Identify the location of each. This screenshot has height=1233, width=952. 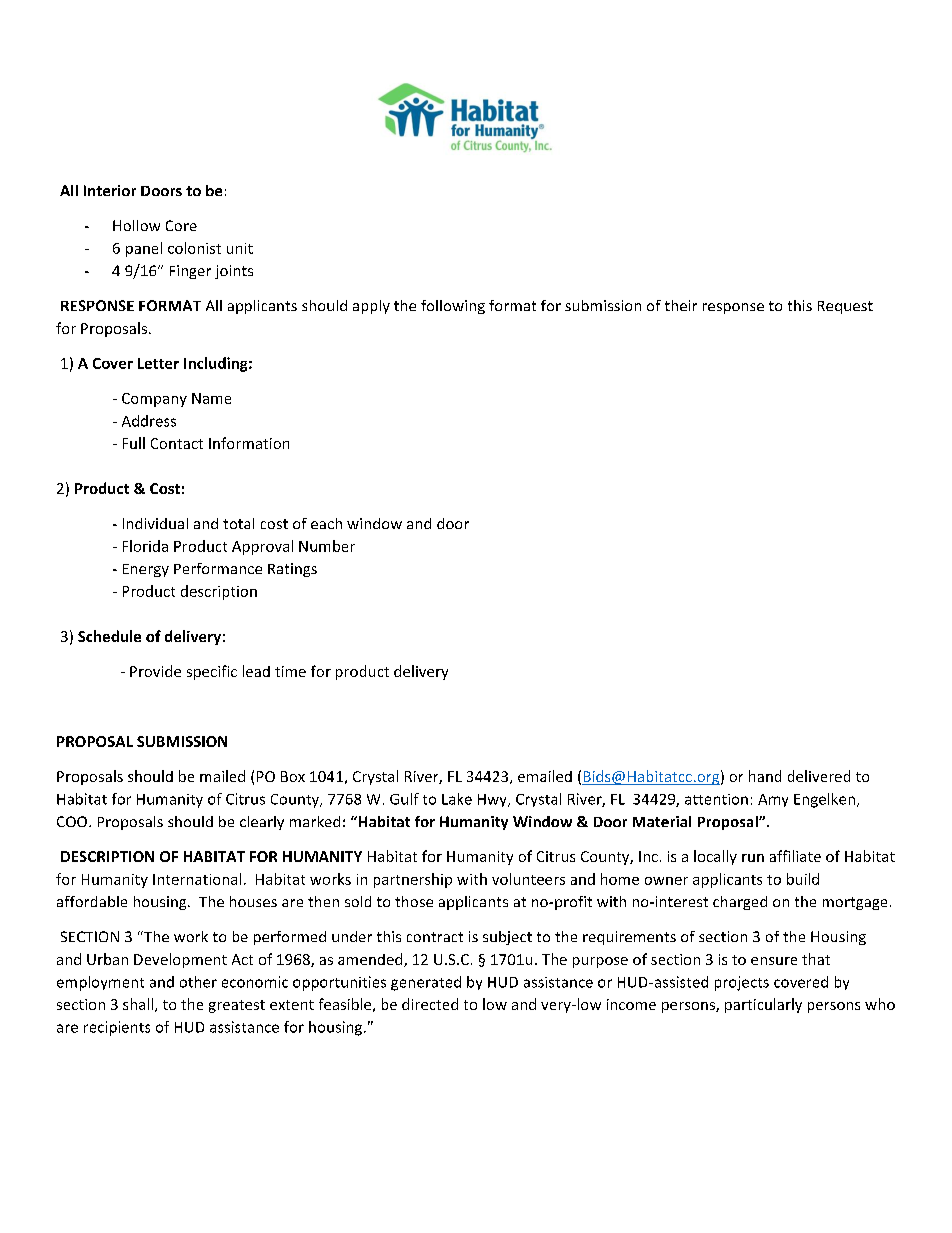
(326, 523).
